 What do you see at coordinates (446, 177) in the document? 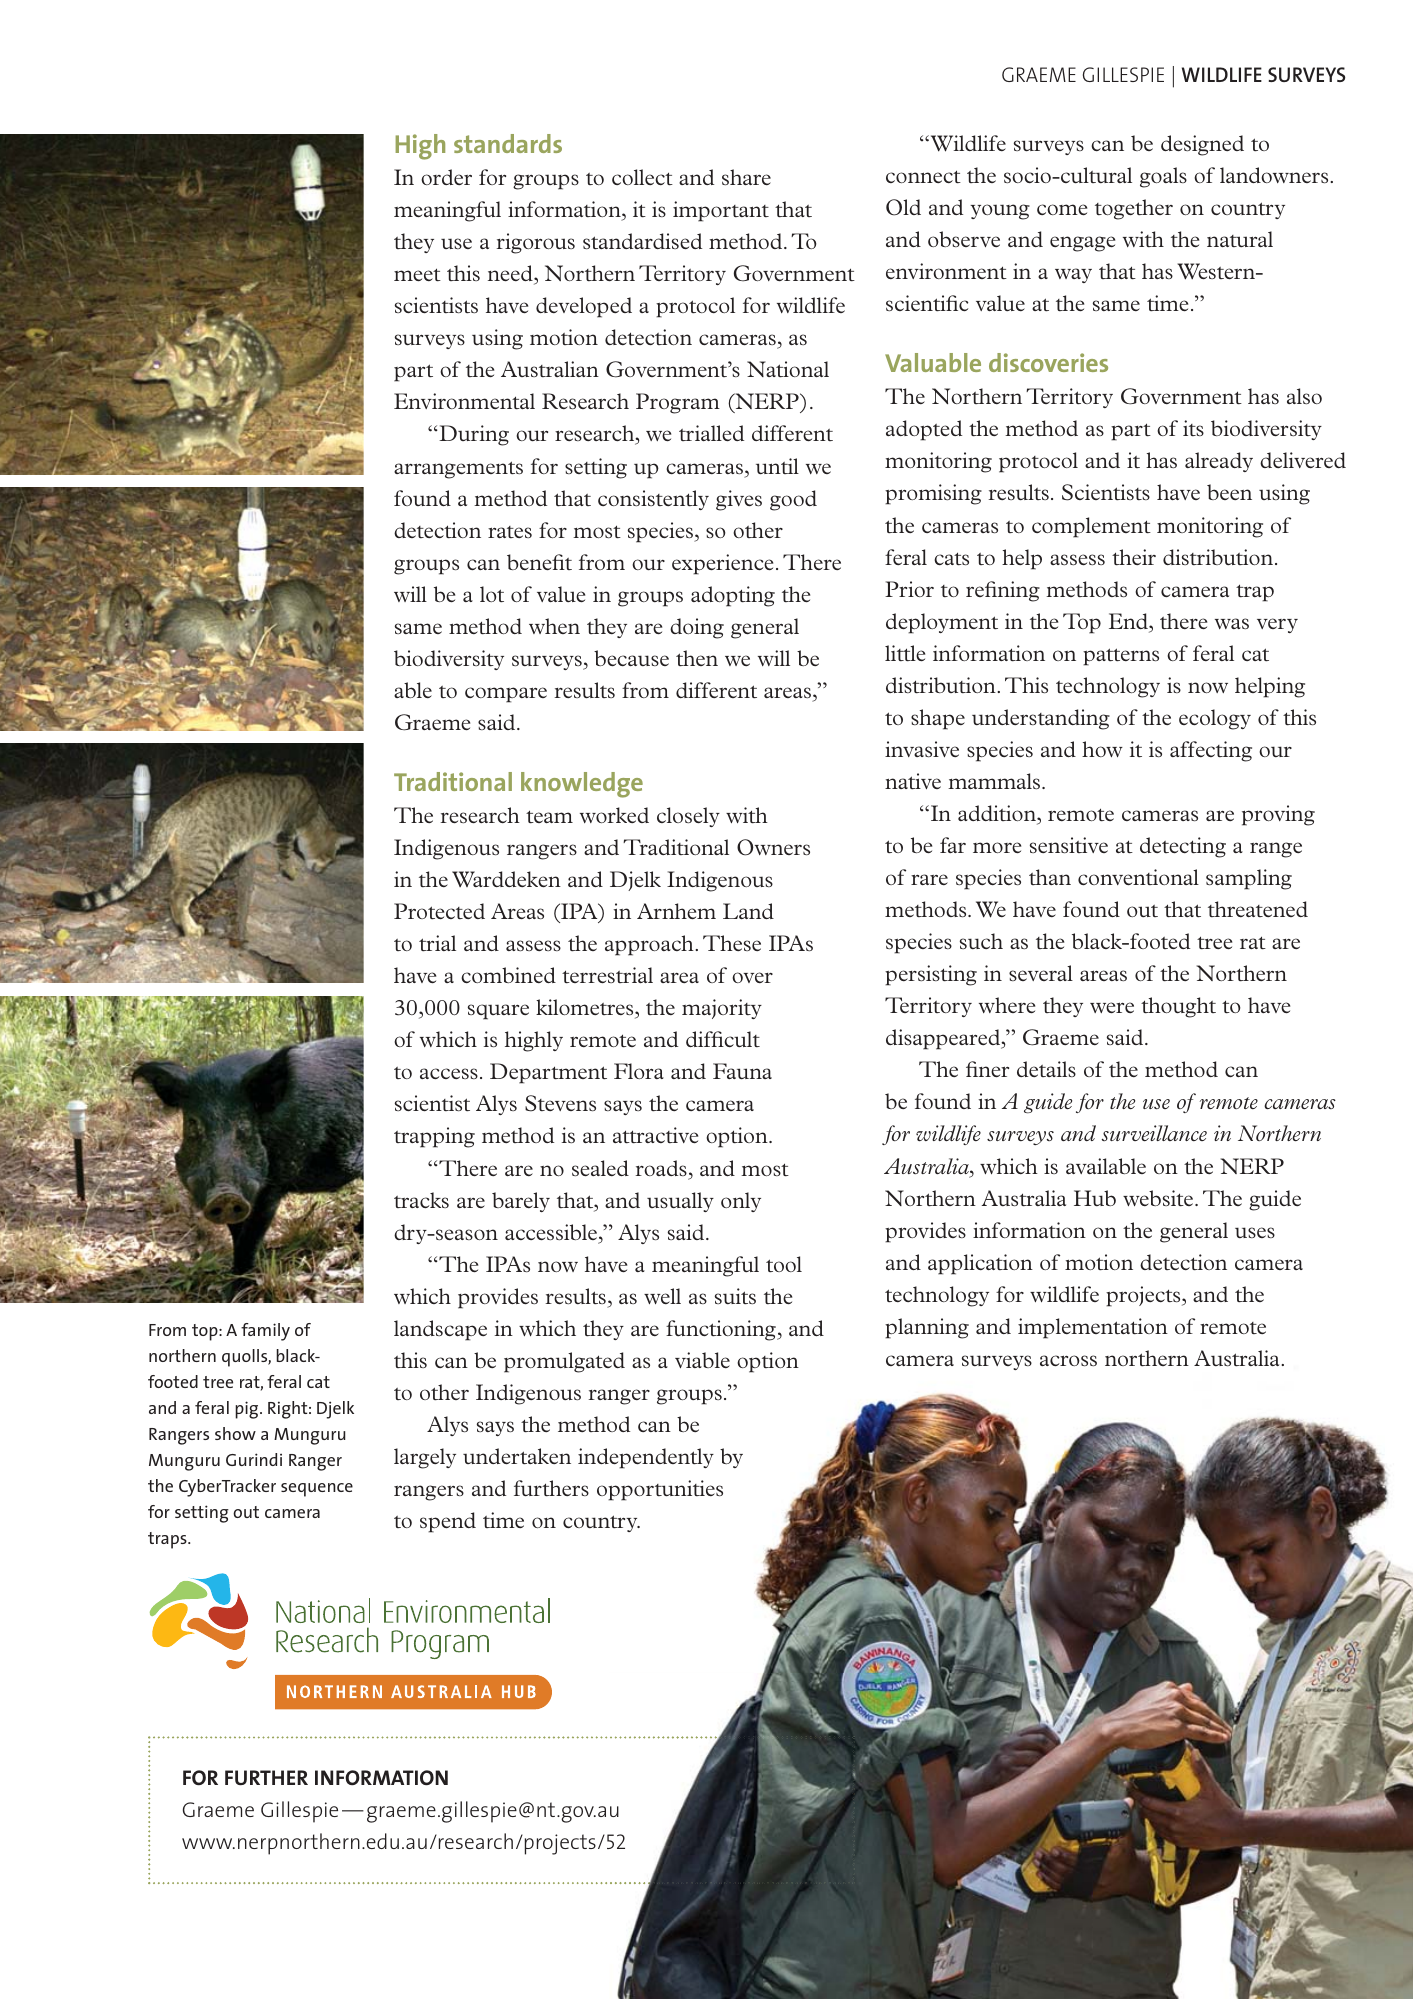
I see `order` at bounding box center [446, 177].
